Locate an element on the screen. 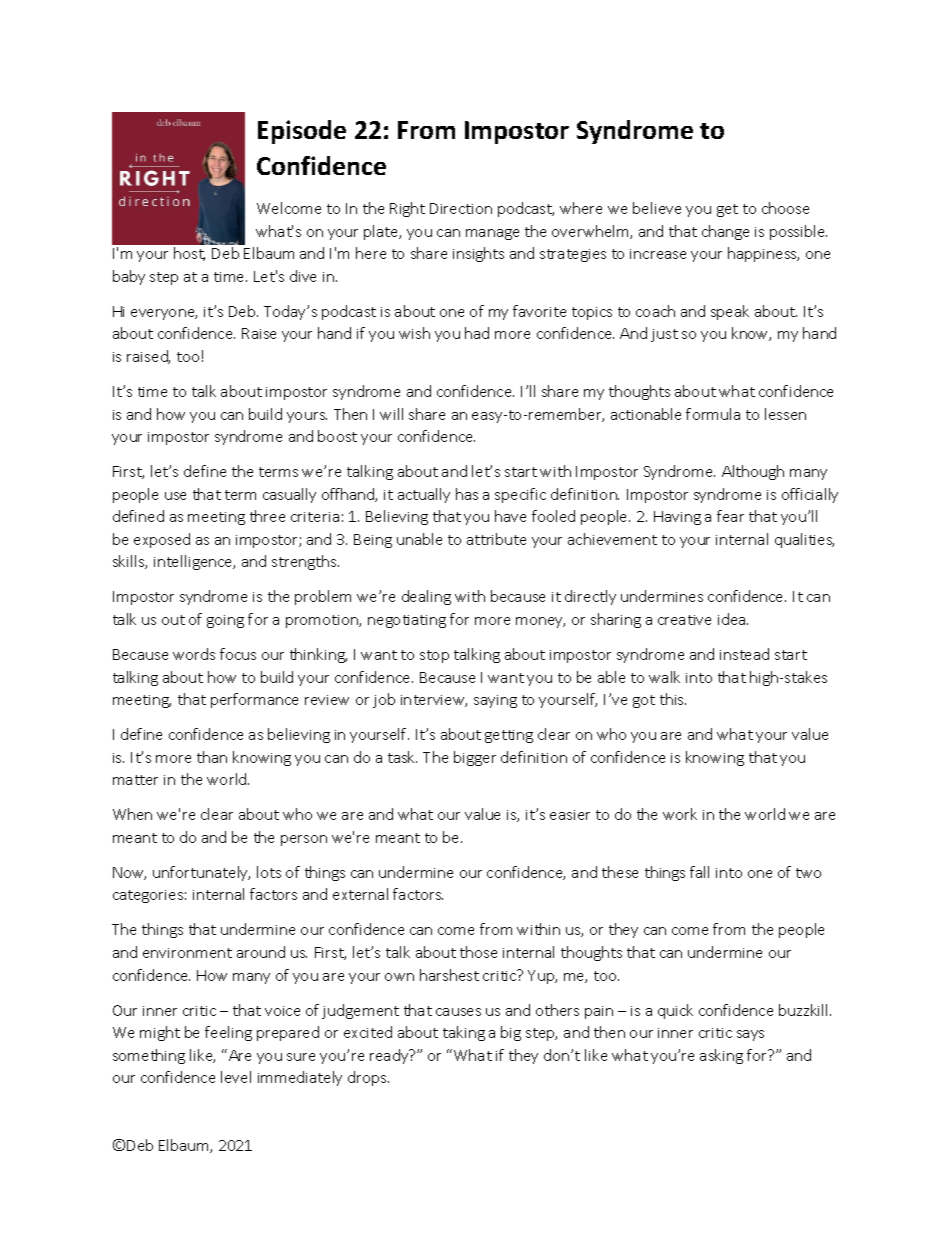  formula is located at coordinates (713, 414).
